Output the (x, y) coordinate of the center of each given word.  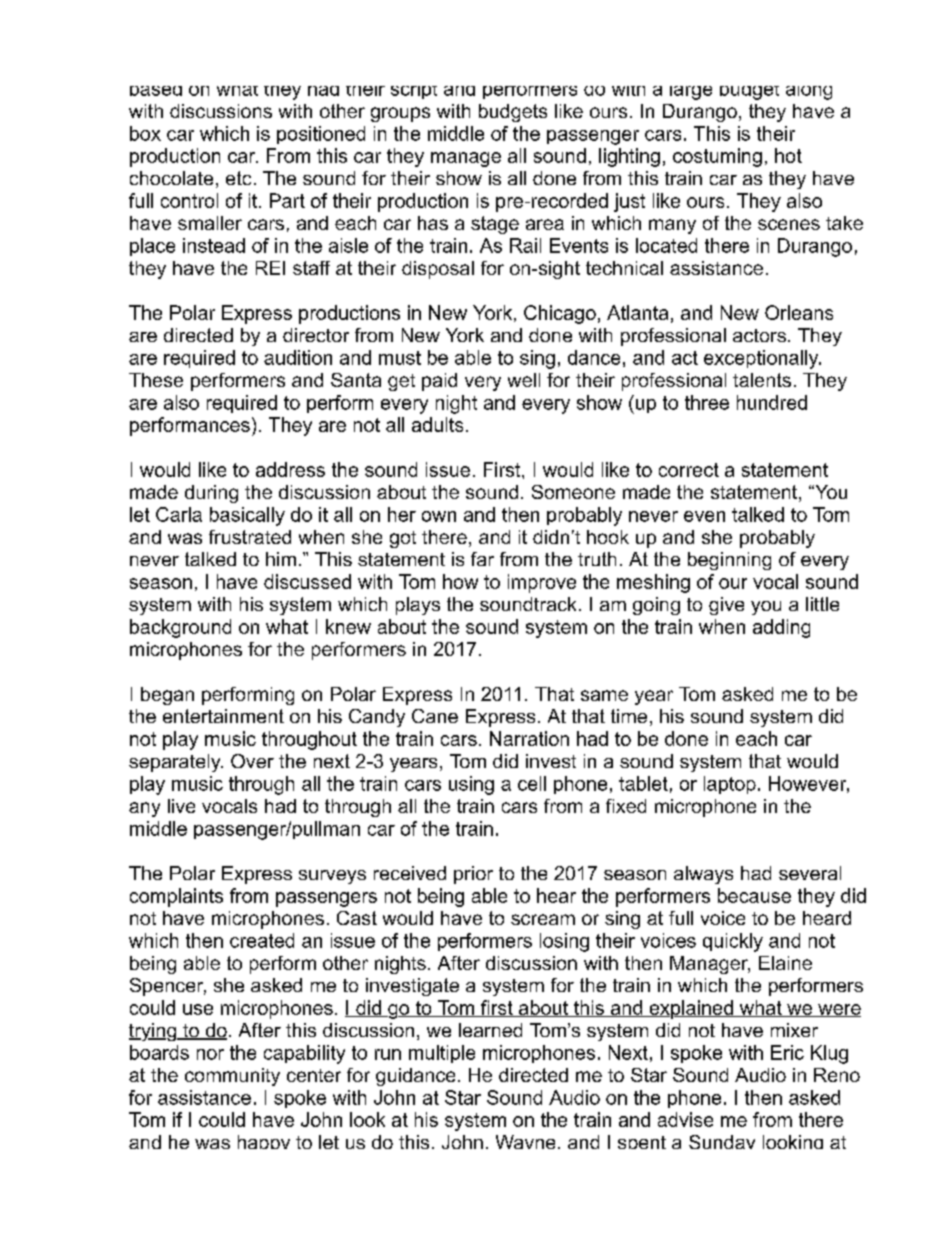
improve (542, 583)
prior (473, 875)
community (232, 1077)
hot (788, 155)
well (524, 380)
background (180, 628)
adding (781, 628)
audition (298, 357)
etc (238, 178)
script (414, 92)
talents (762, 380)
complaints (176, 897)
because (754, 895)
